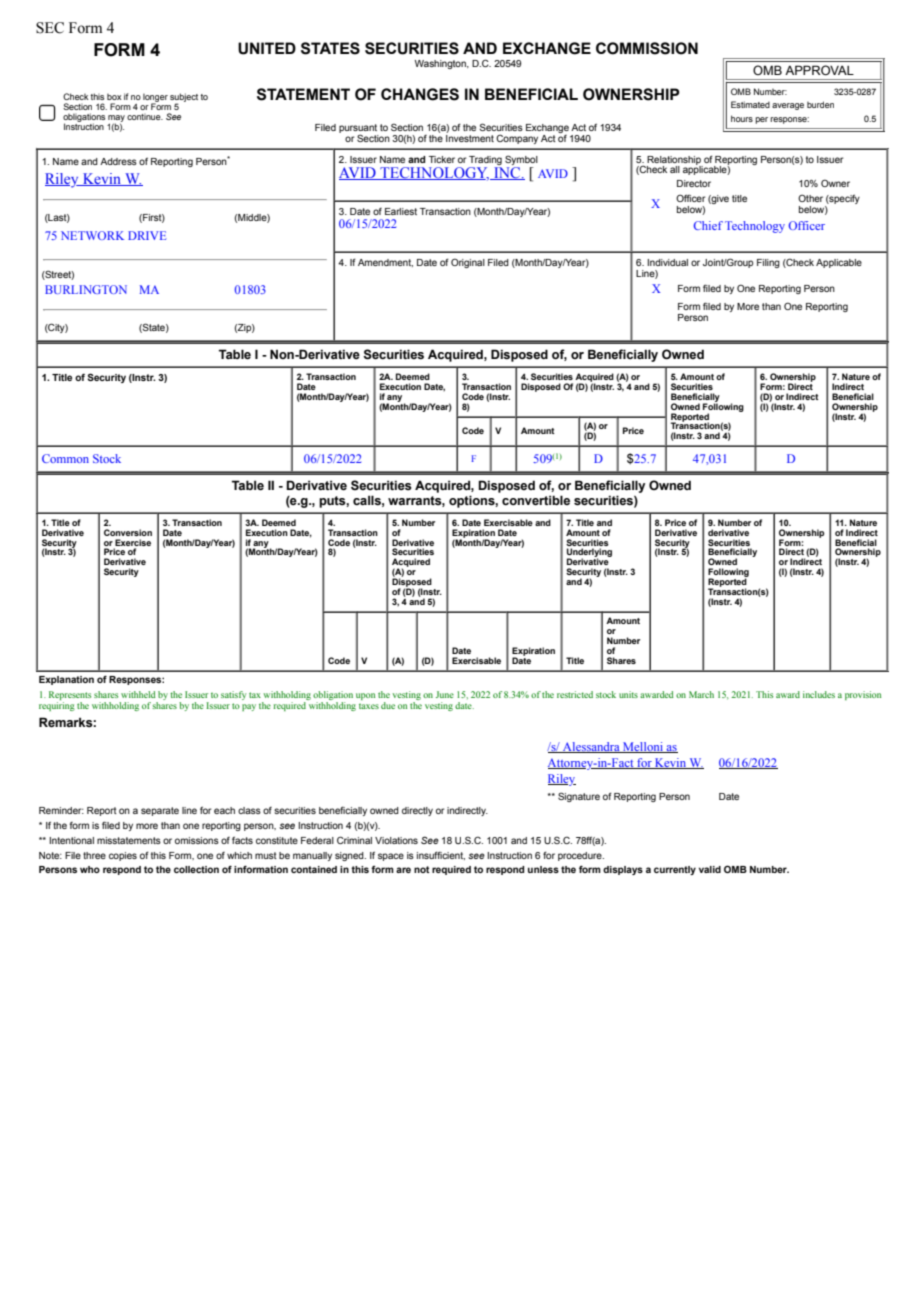 Image resolution: width=924 pixels, height=1308 pixels. Describe the element at coordinates (441, 855) in the image. I see `insufficient` at that location.
